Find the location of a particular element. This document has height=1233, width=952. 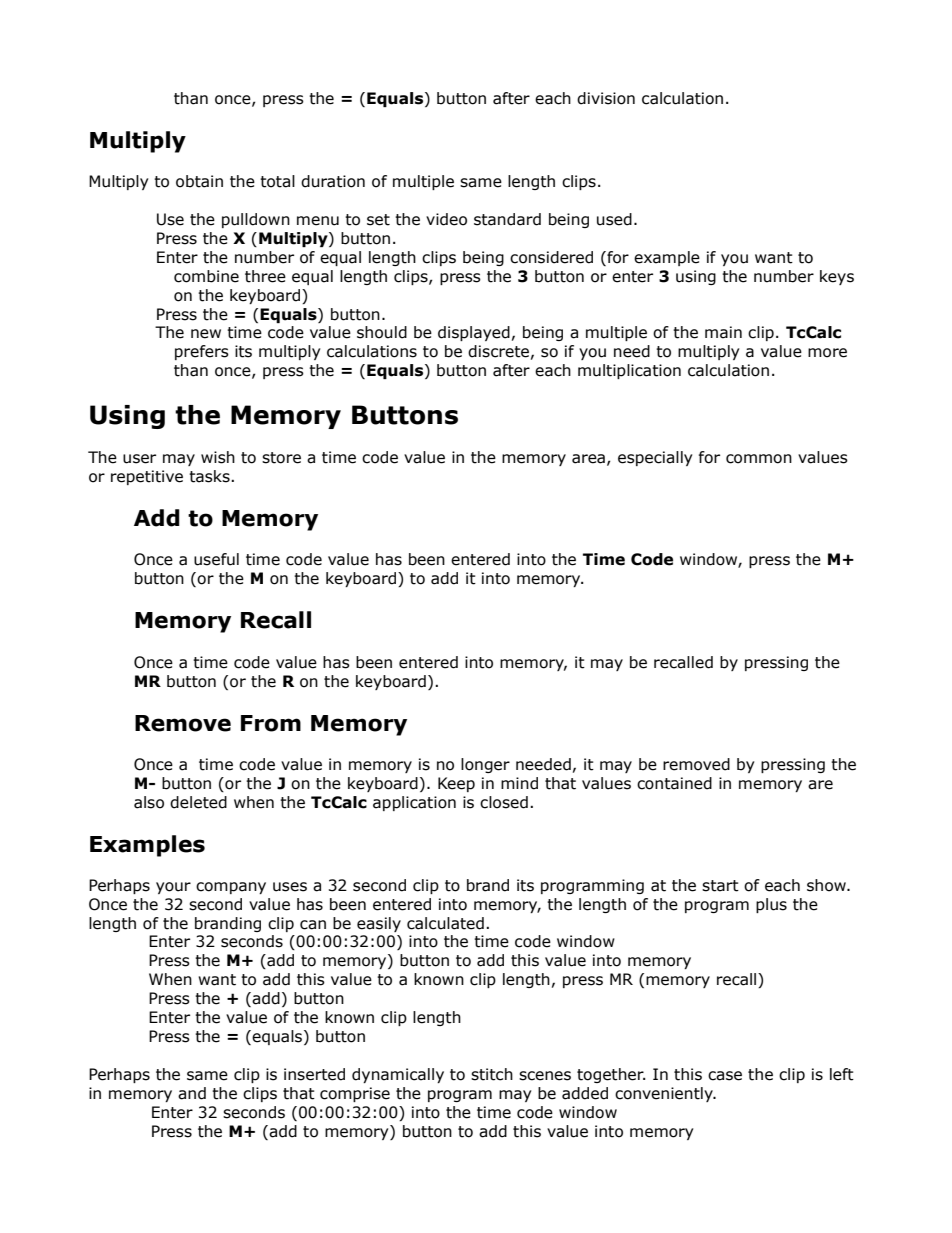

start is located at coordinates (720, 886).
